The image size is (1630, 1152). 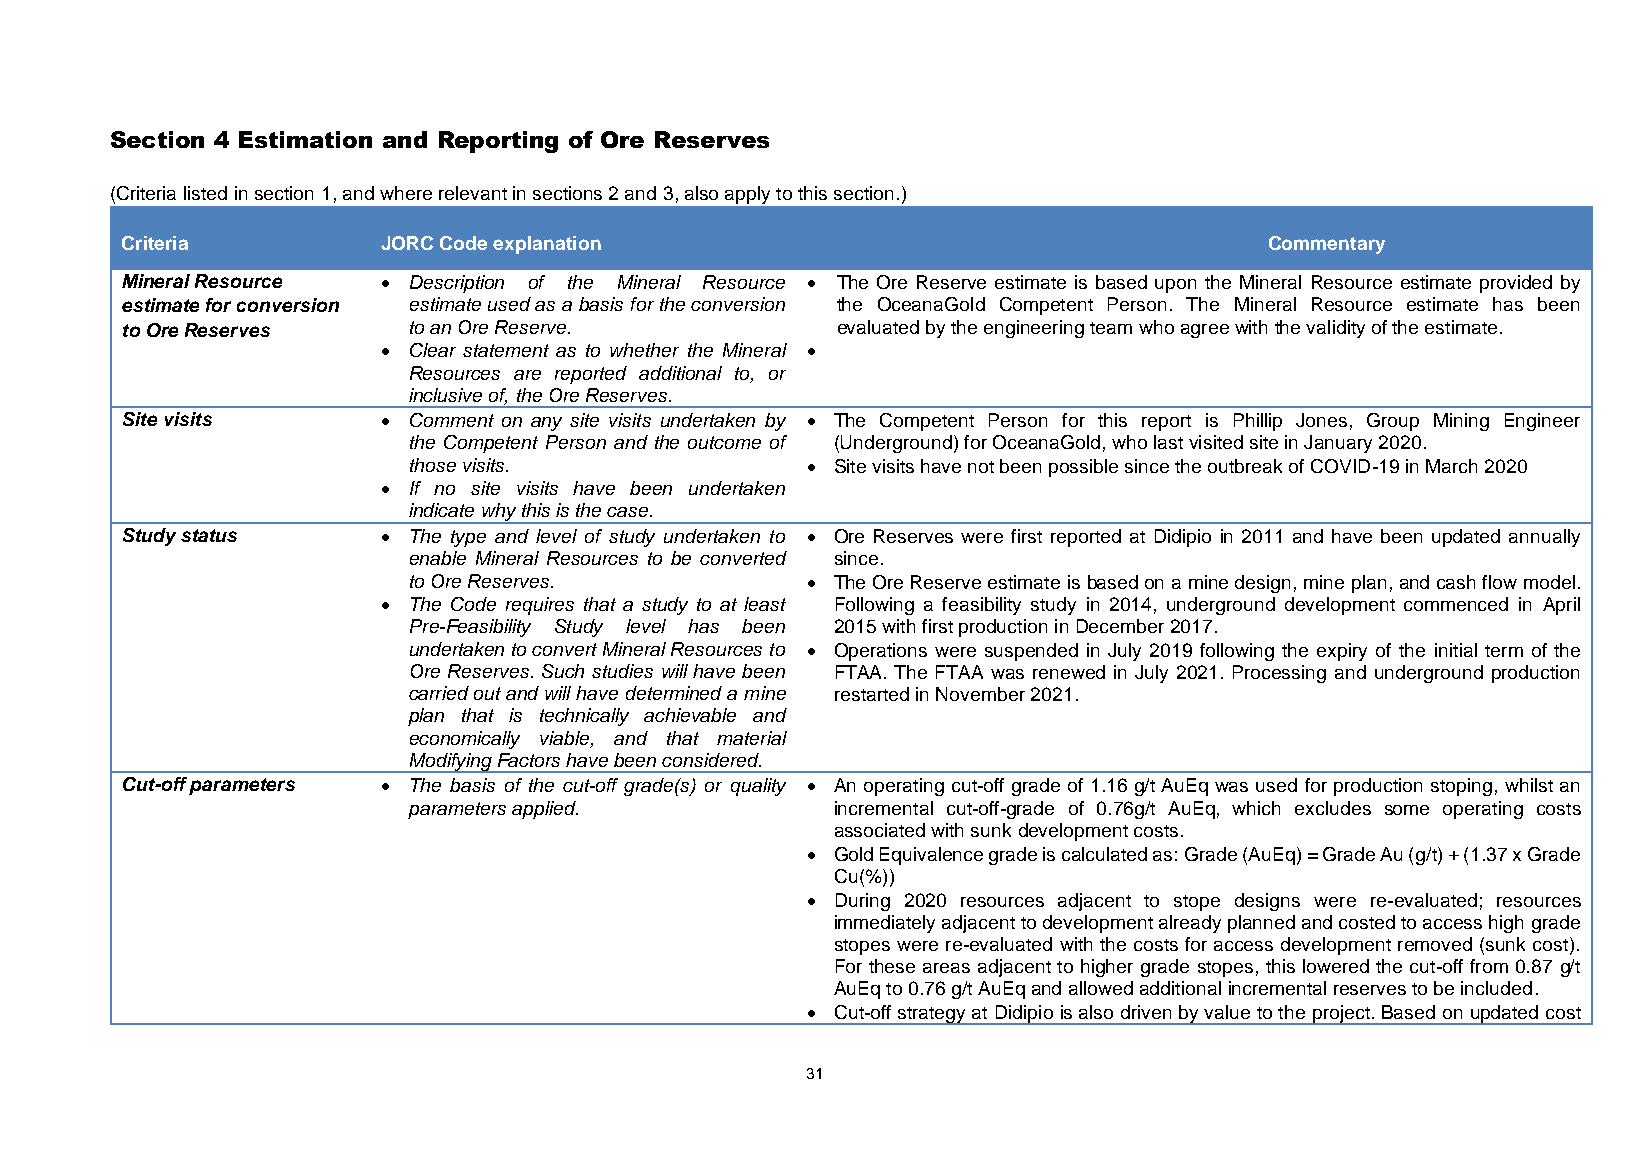 What do you see at coordinates (1516, 284) in the screenshot?
I see `provided` at bounding box center [1516, 284].
